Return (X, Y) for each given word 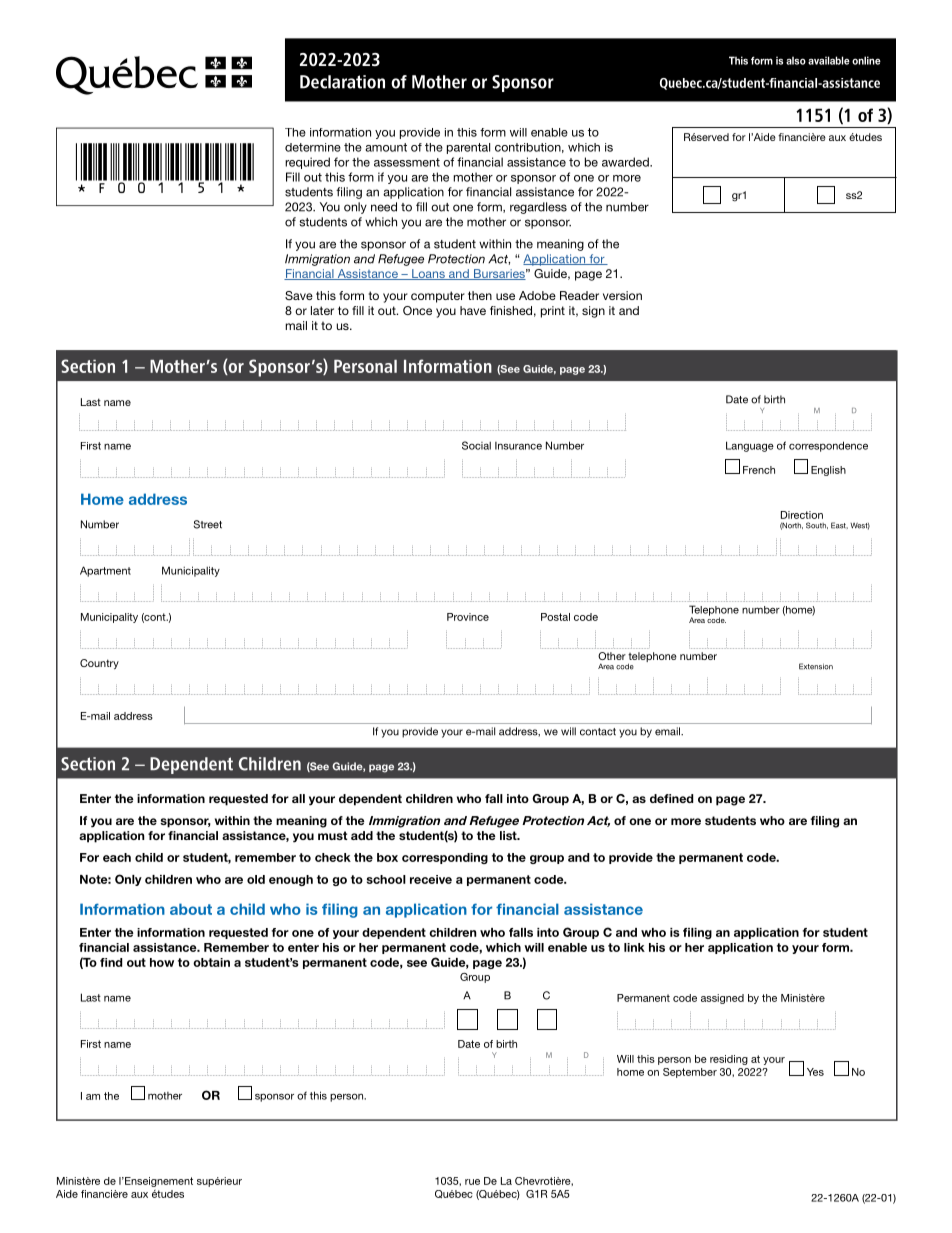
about (191, 909)
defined (671, 798)
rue (472, 1182)
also (796, 60)
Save (299, 295)
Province (468, 617)
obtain (211, 962)
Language (750, 446)
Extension (816, 666)
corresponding (445, 858)
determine (313, 147)
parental (468, 148)
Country (99, 664)
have (473, 310)
